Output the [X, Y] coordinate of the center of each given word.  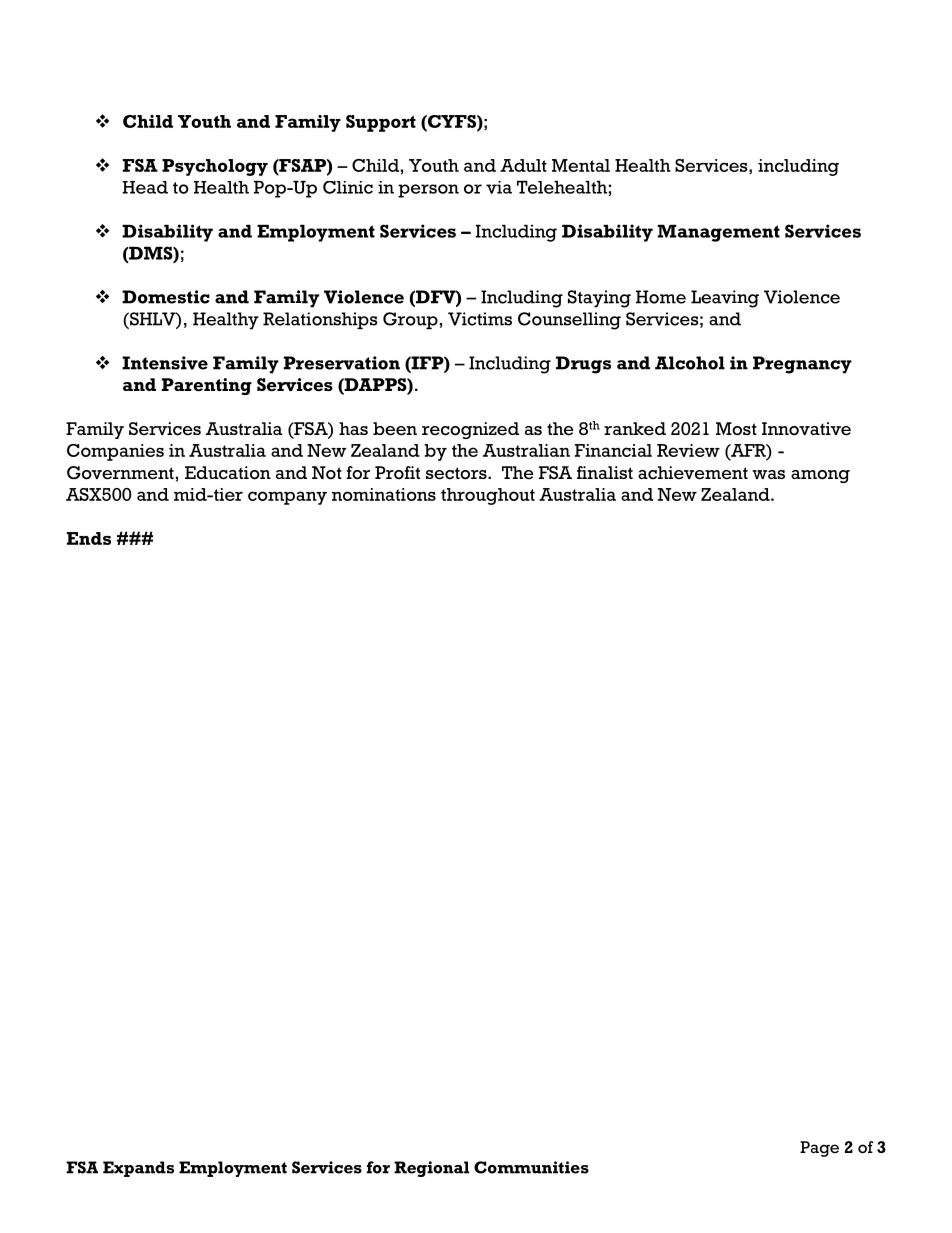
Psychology [215, 167]
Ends [89, 538]
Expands [138, 1169]
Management [718, 233]
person [428, 191]
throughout [488, 496]
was [768, 474]
